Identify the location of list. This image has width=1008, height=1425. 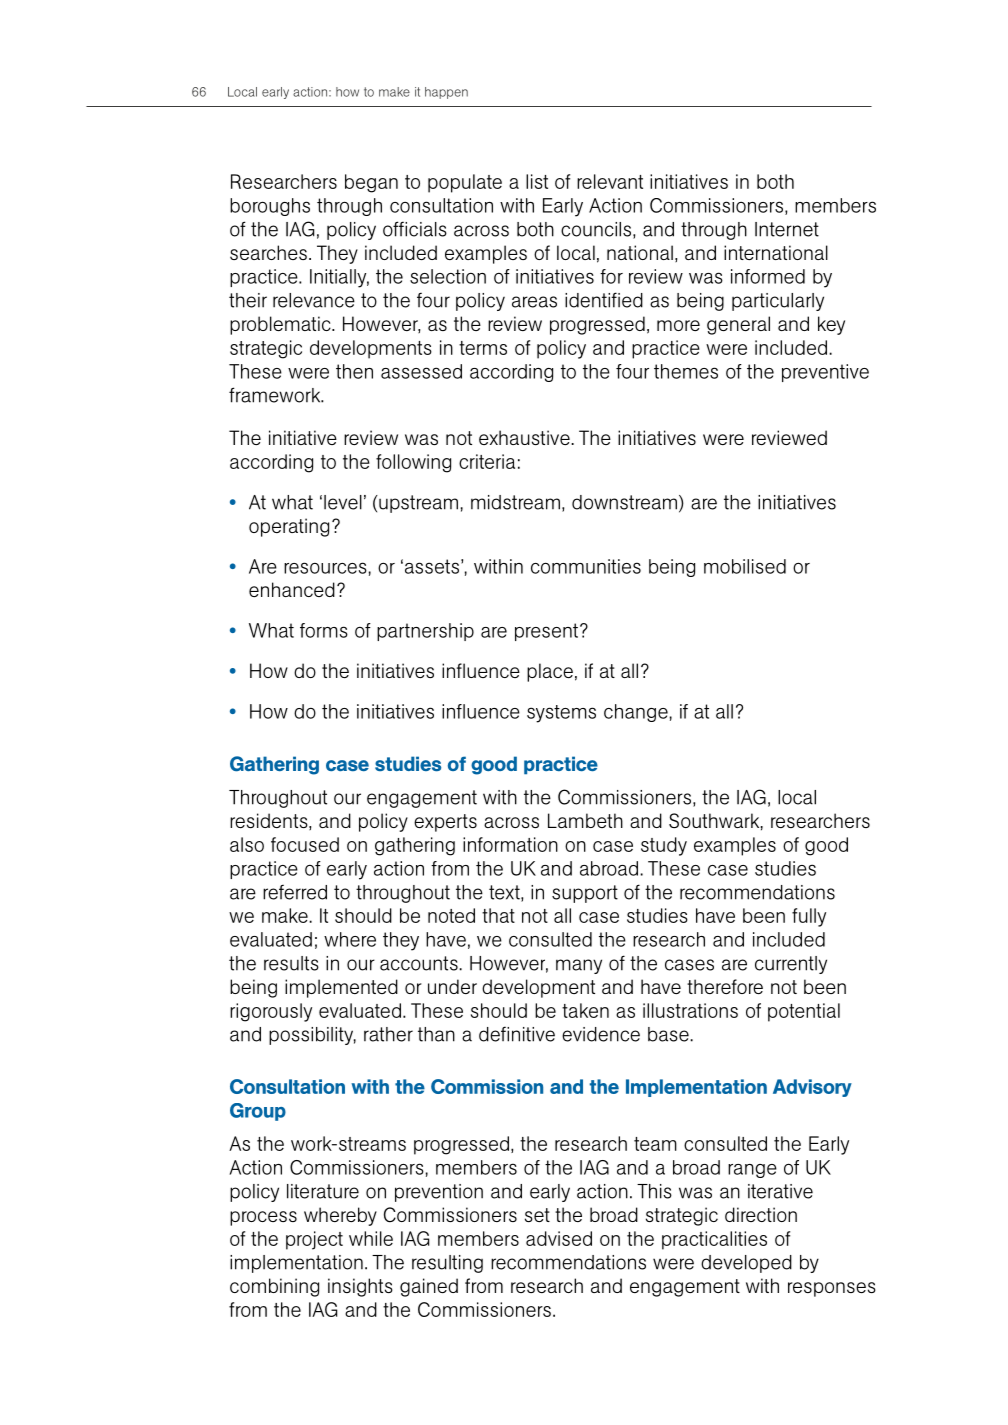
(537, 181).
